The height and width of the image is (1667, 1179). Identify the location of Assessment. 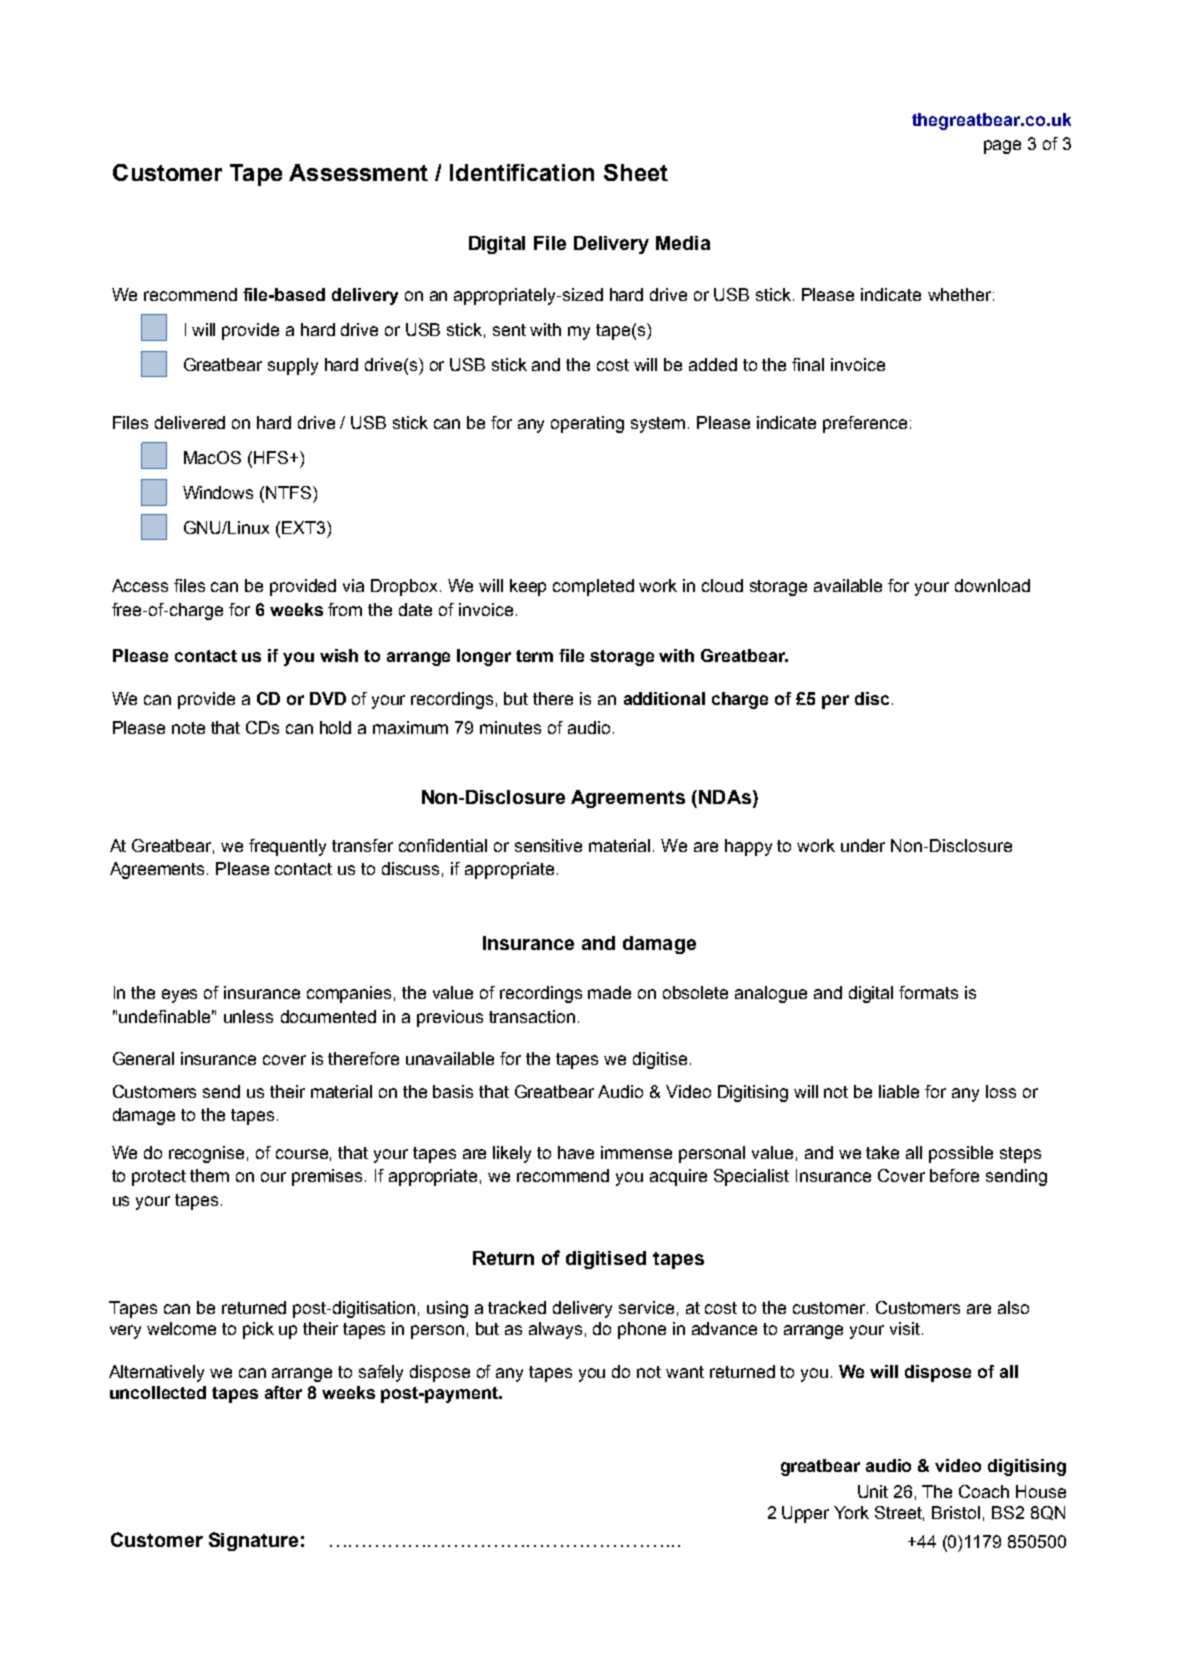
(358, 172).
